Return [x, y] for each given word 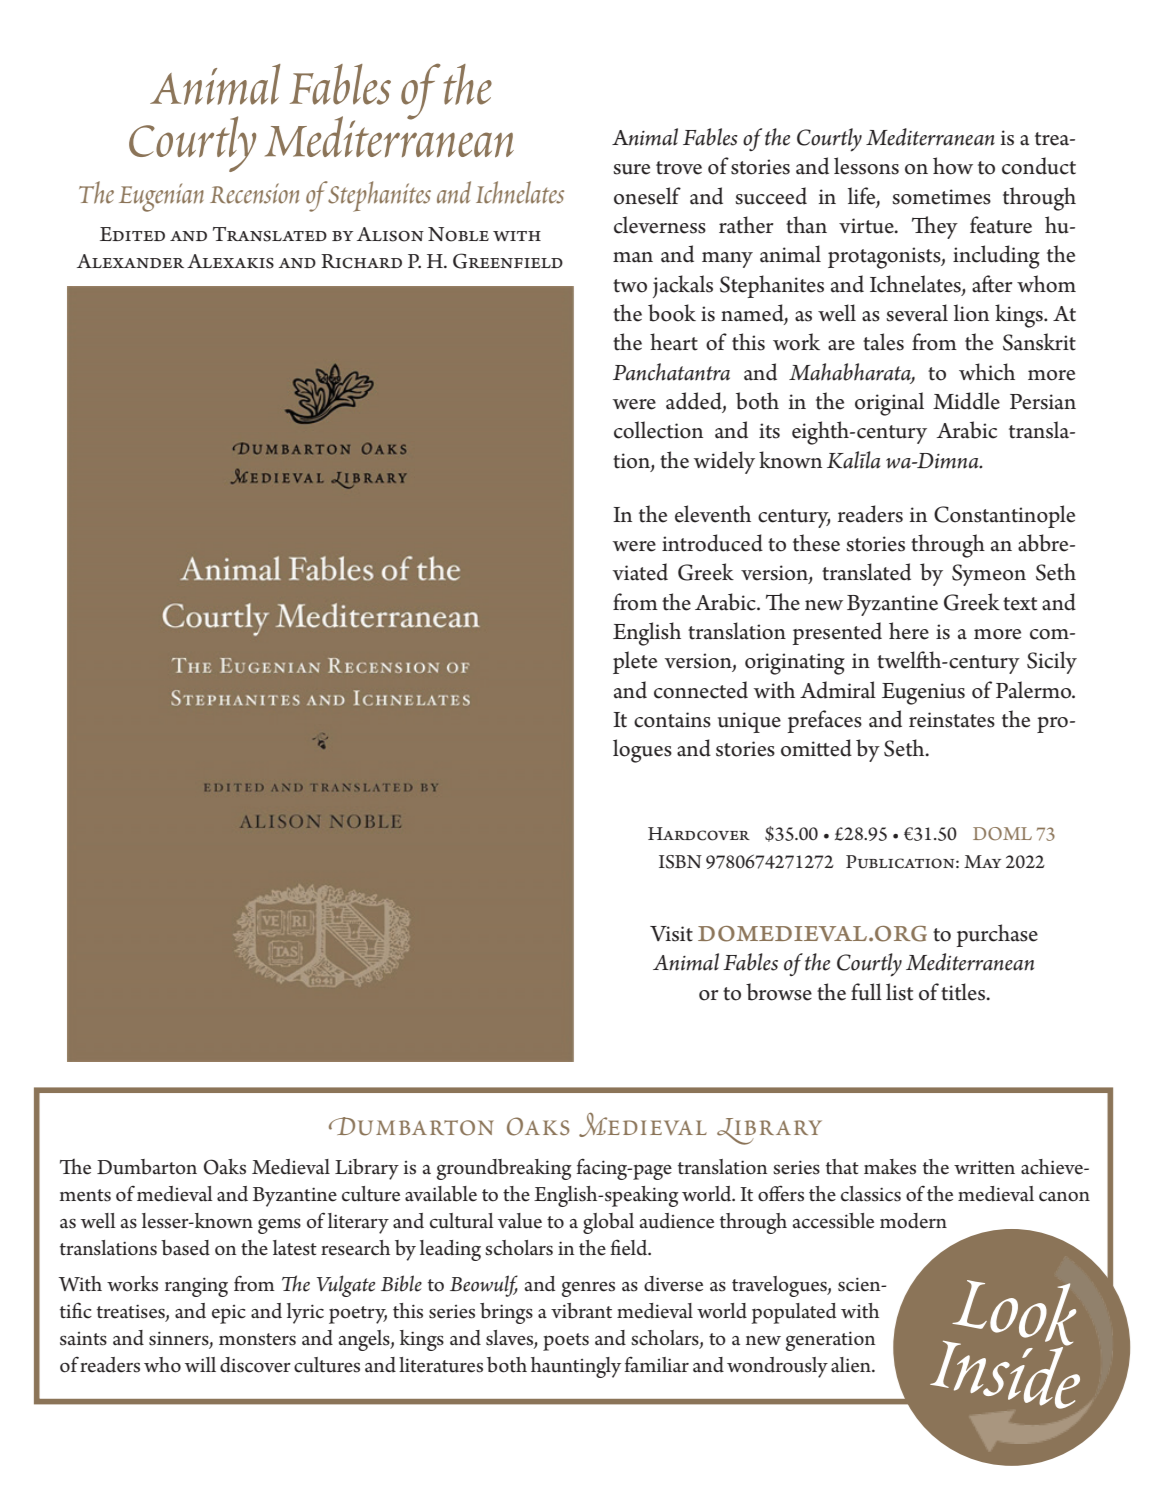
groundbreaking [504, 1169]
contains [672, 720]
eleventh [713, 514]
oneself [647, 196]
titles [964, 992]
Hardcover [699, 834]
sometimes [941, 197]
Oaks [225, 1167]
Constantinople [1004, 516]
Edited [132, 234]
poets [566, 1342]
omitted [816, 748]
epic [229, 1314]
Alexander [130, 261]
